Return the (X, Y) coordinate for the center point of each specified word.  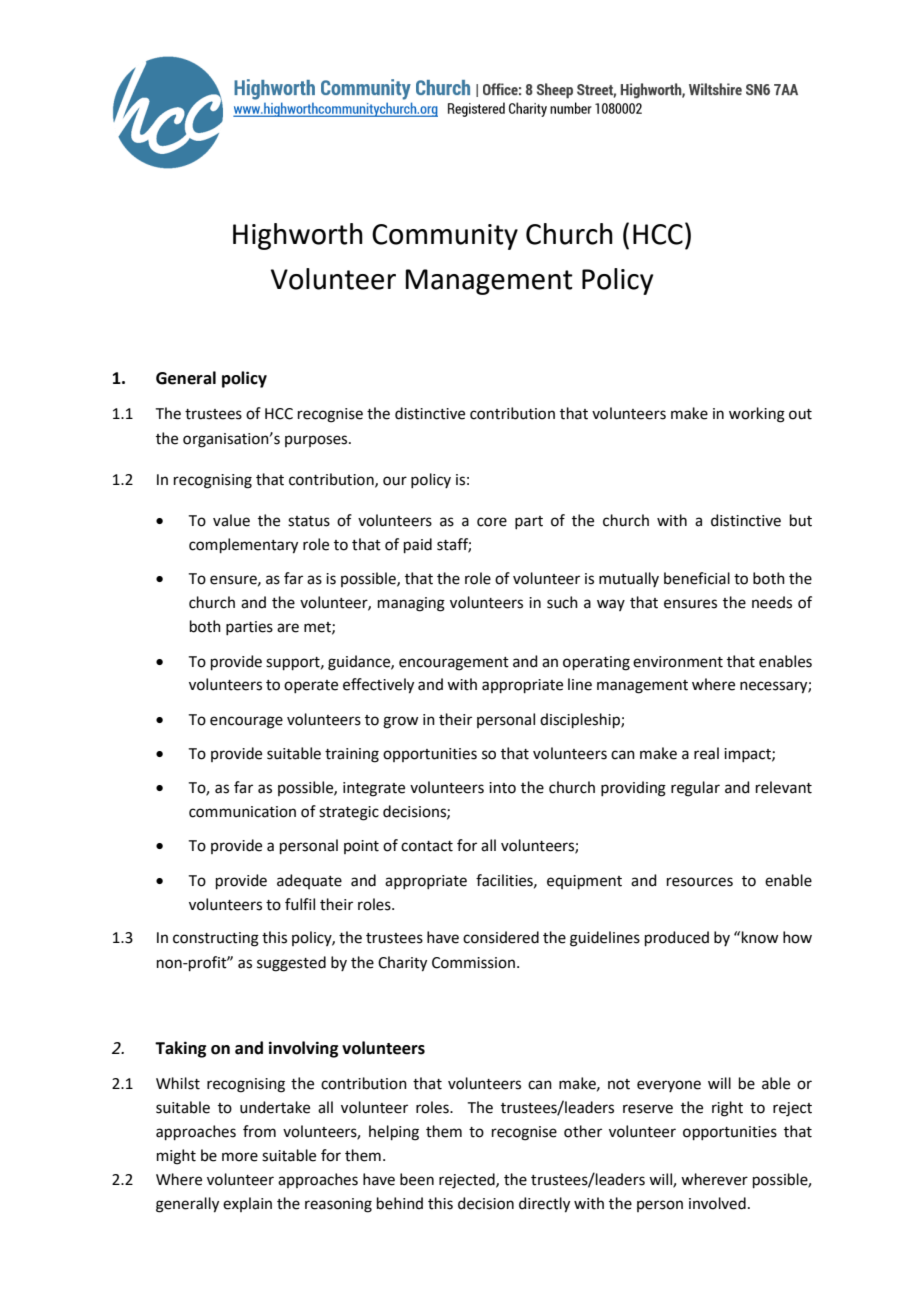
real (706, 753)
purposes (317, 441)
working (757, 415)
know (760, 937)
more (240, 1157)
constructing (216, 939)
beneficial (697, 578)
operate (311, 686)
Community (445, 237)
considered (501, 937)
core (492, 522)
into (502, 788)
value (231, 520)
